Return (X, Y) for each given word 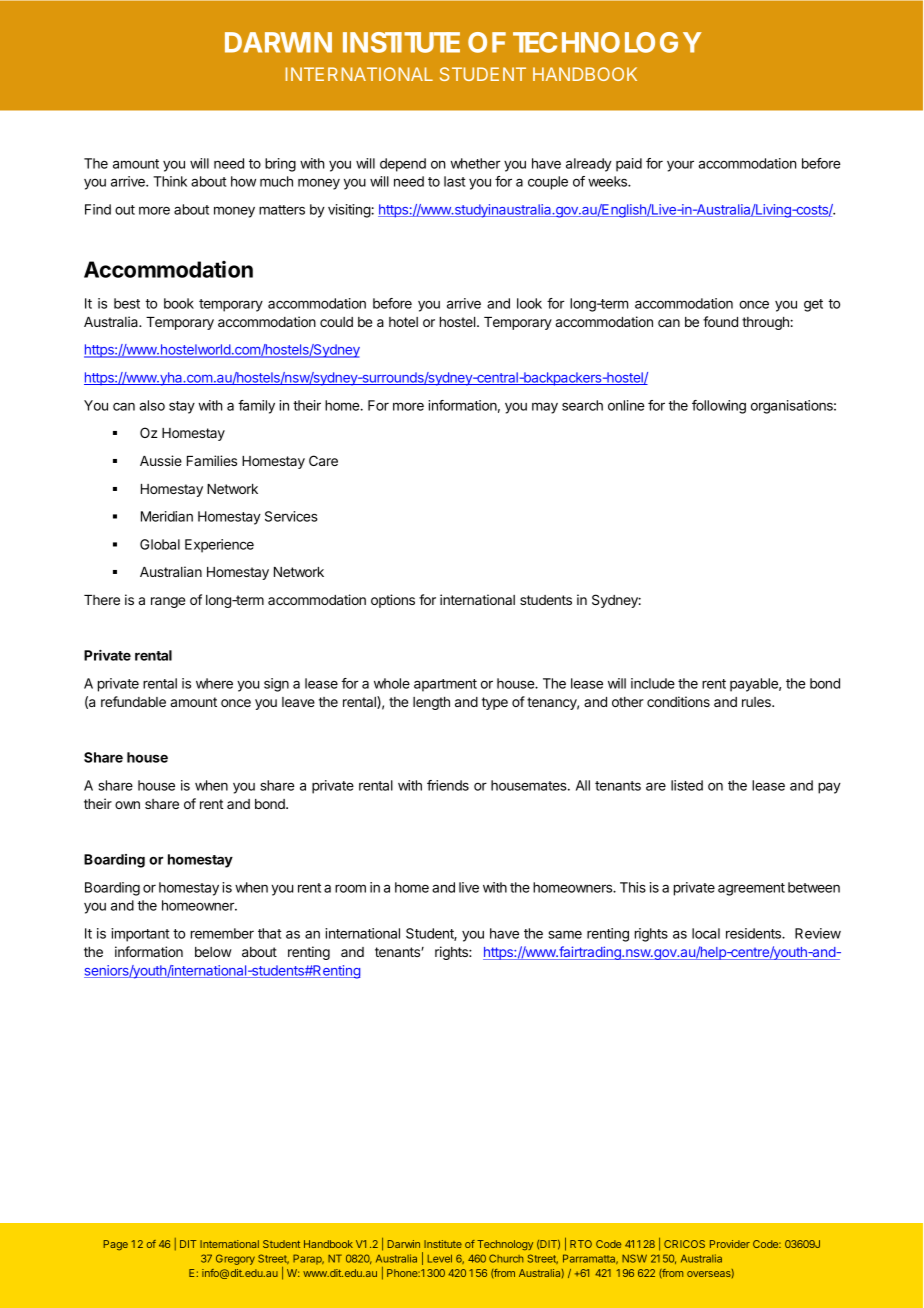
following (719, 407)
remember (222, 933)
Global (160, 544)
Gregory (235, 1259)
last (454, 181)
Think (170, 181)
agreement (751, 889)
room (350, 888)
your (680, 166)
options (393, 601)
